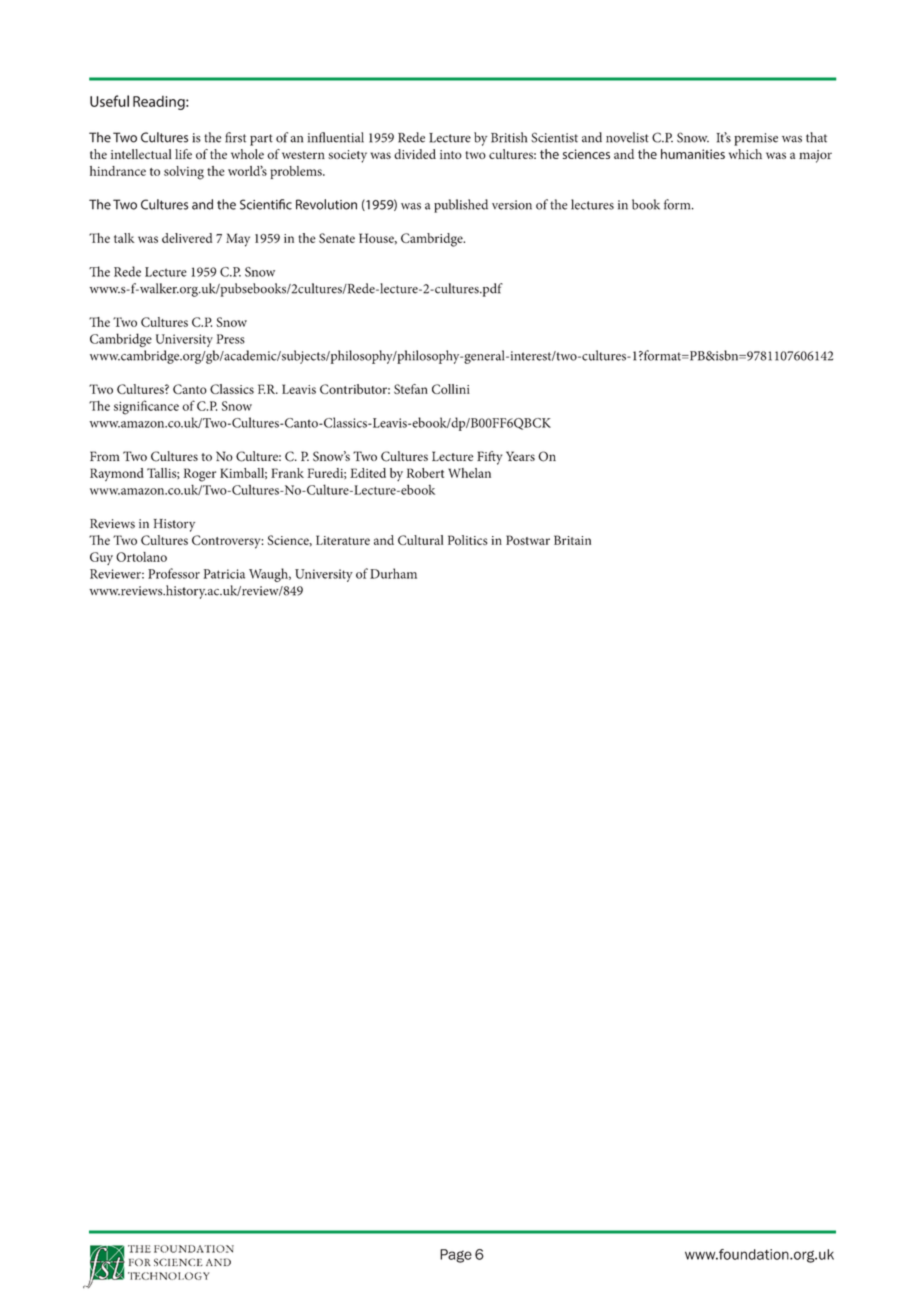 This screenshot has width=924, height=1308. I want to click on into, so click(451, 154).
